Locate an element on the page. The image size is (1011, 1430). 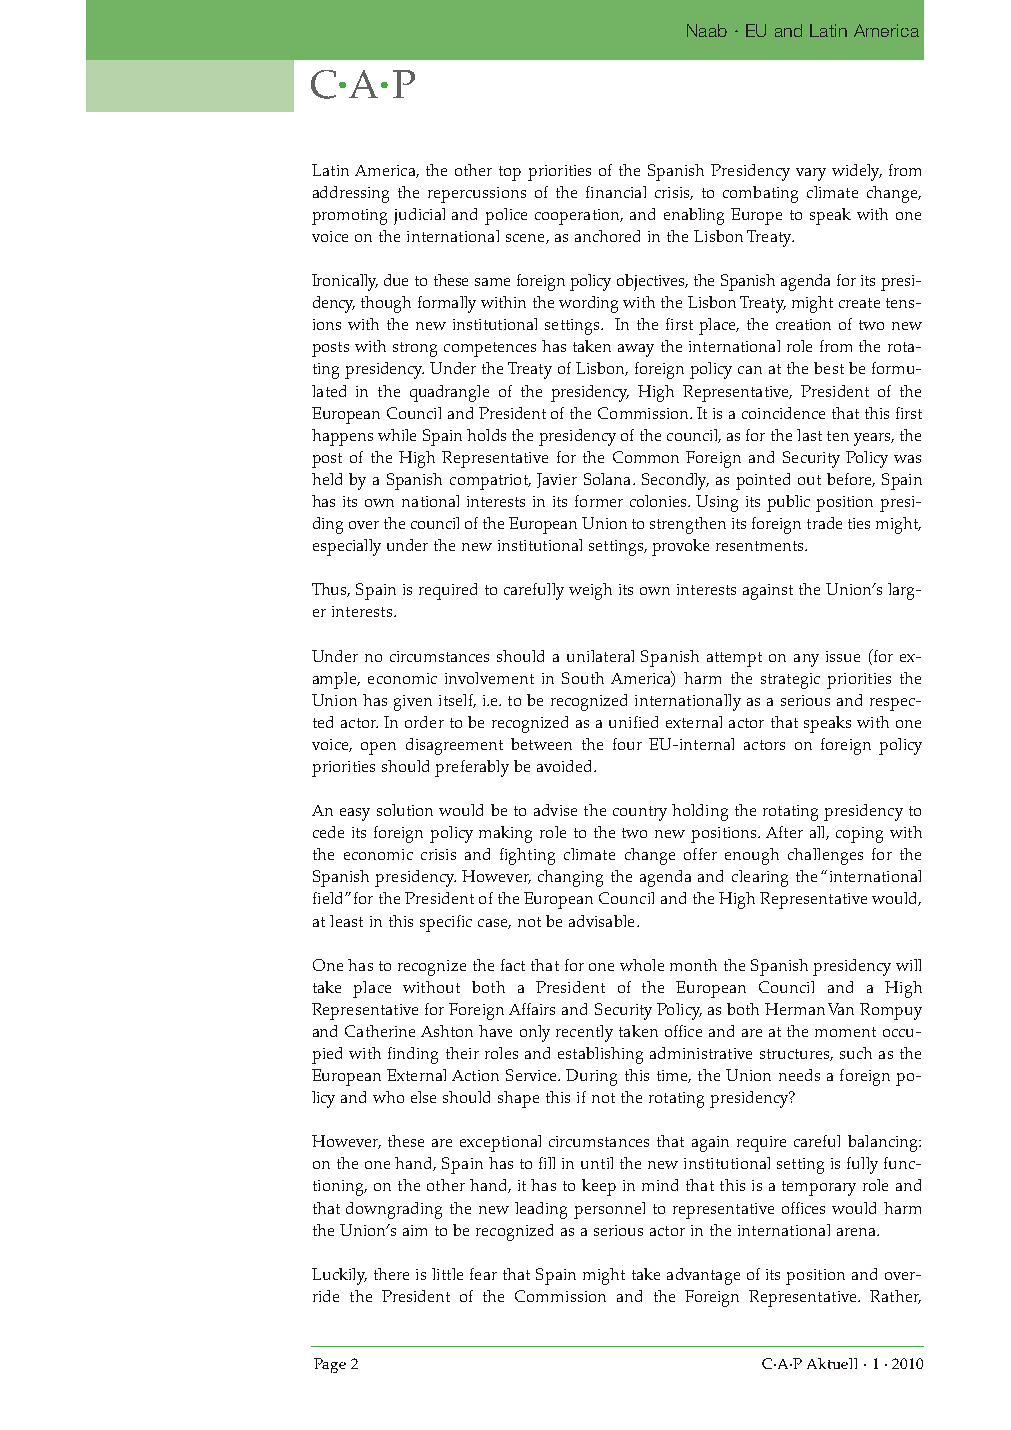
four is located at coordinates (627, 744).
